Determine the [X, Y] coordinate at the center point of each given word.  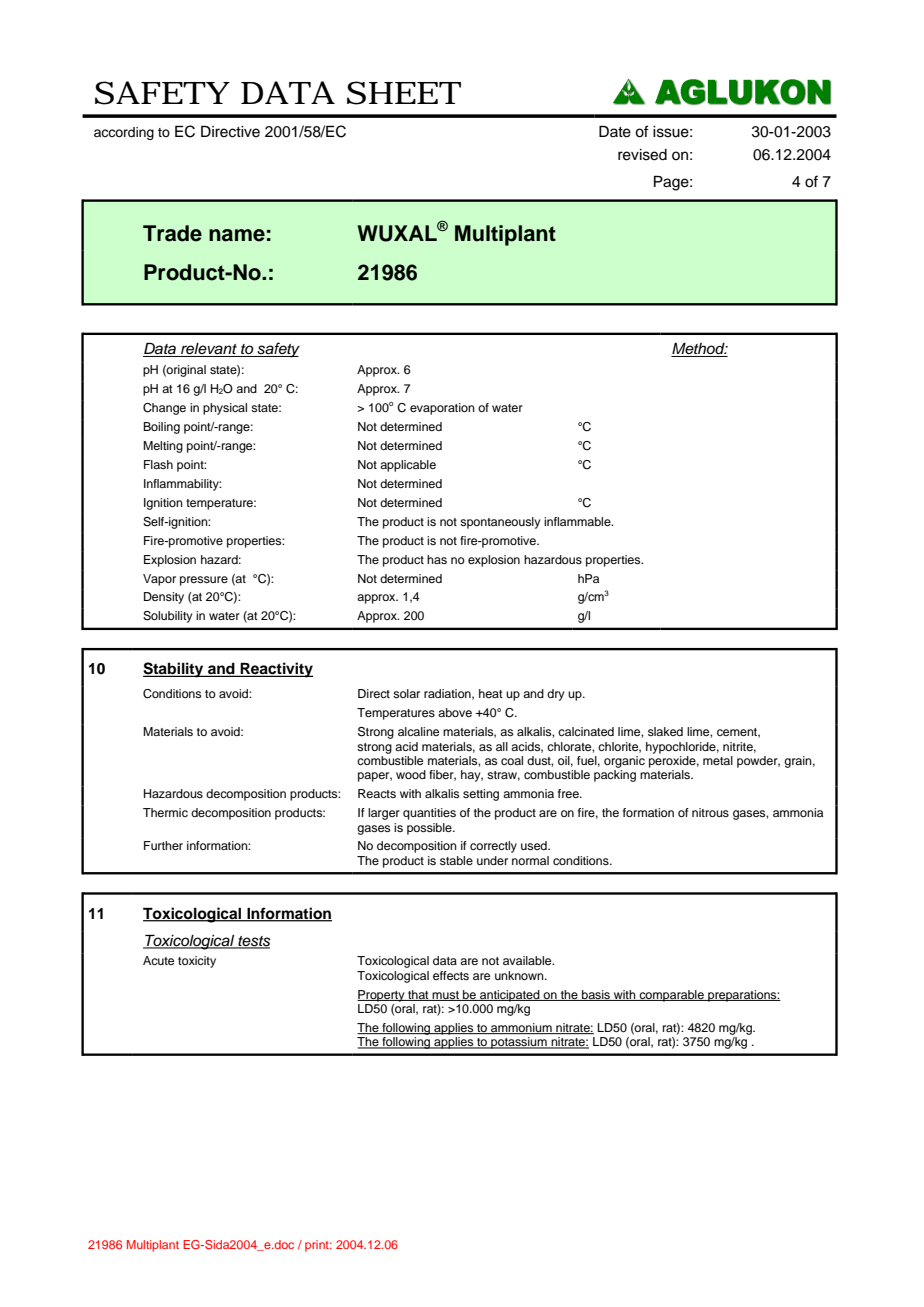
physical [225, 409]
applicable [408, 466]
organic [624, 762]
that [418, 995]
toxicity [197, 962]
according [124, 133]
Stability [174, 670]
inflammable [578, 521]
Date [615, 132]
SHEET [404, 93]
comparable [671, 996]
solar [406, 693]
